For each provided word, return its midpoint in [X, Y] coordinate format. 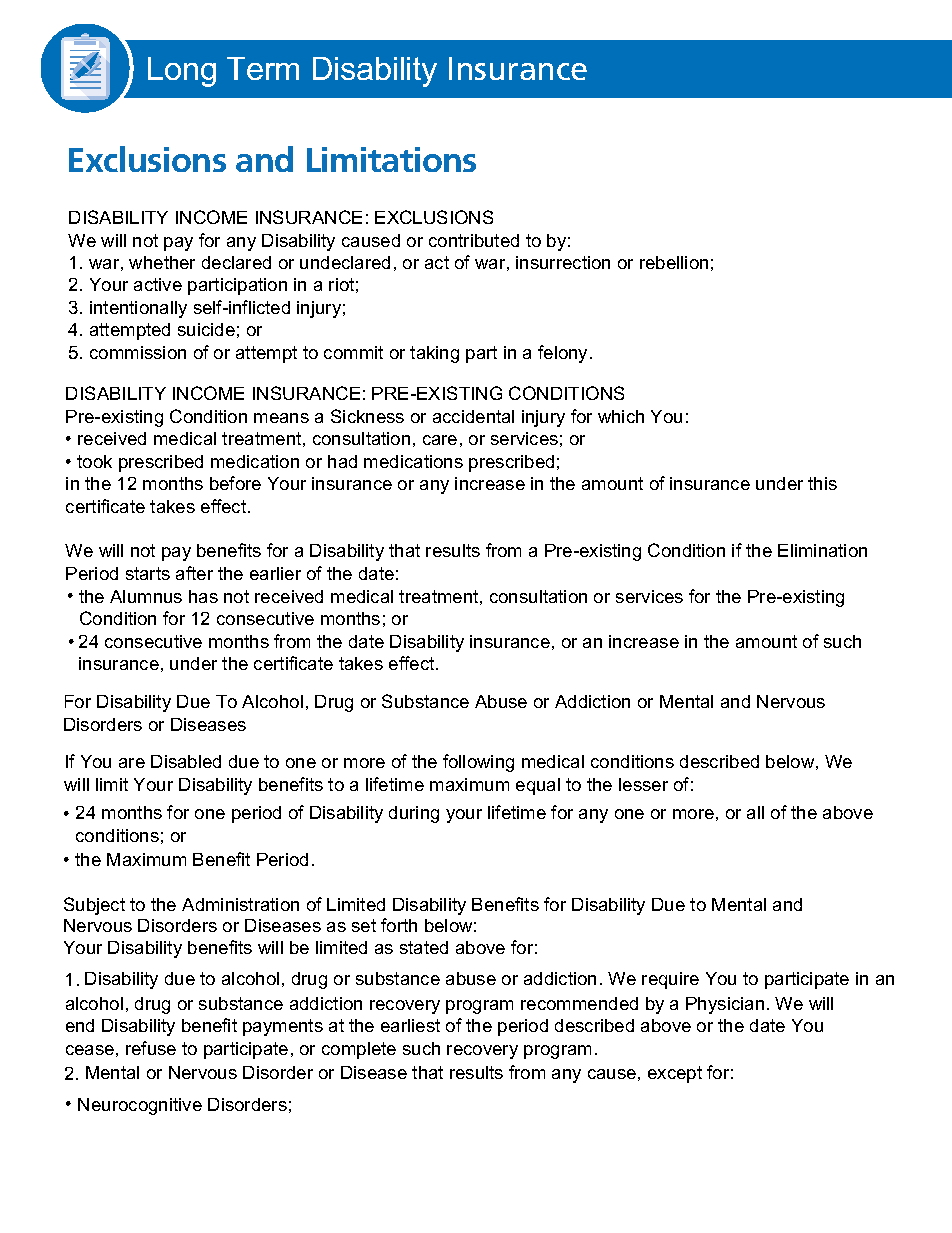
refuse [151, 1048]
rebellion [674, 262]
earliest [410, 1025]
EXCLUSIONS [434, 217]
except [675, 1074]
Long [182, 72]
